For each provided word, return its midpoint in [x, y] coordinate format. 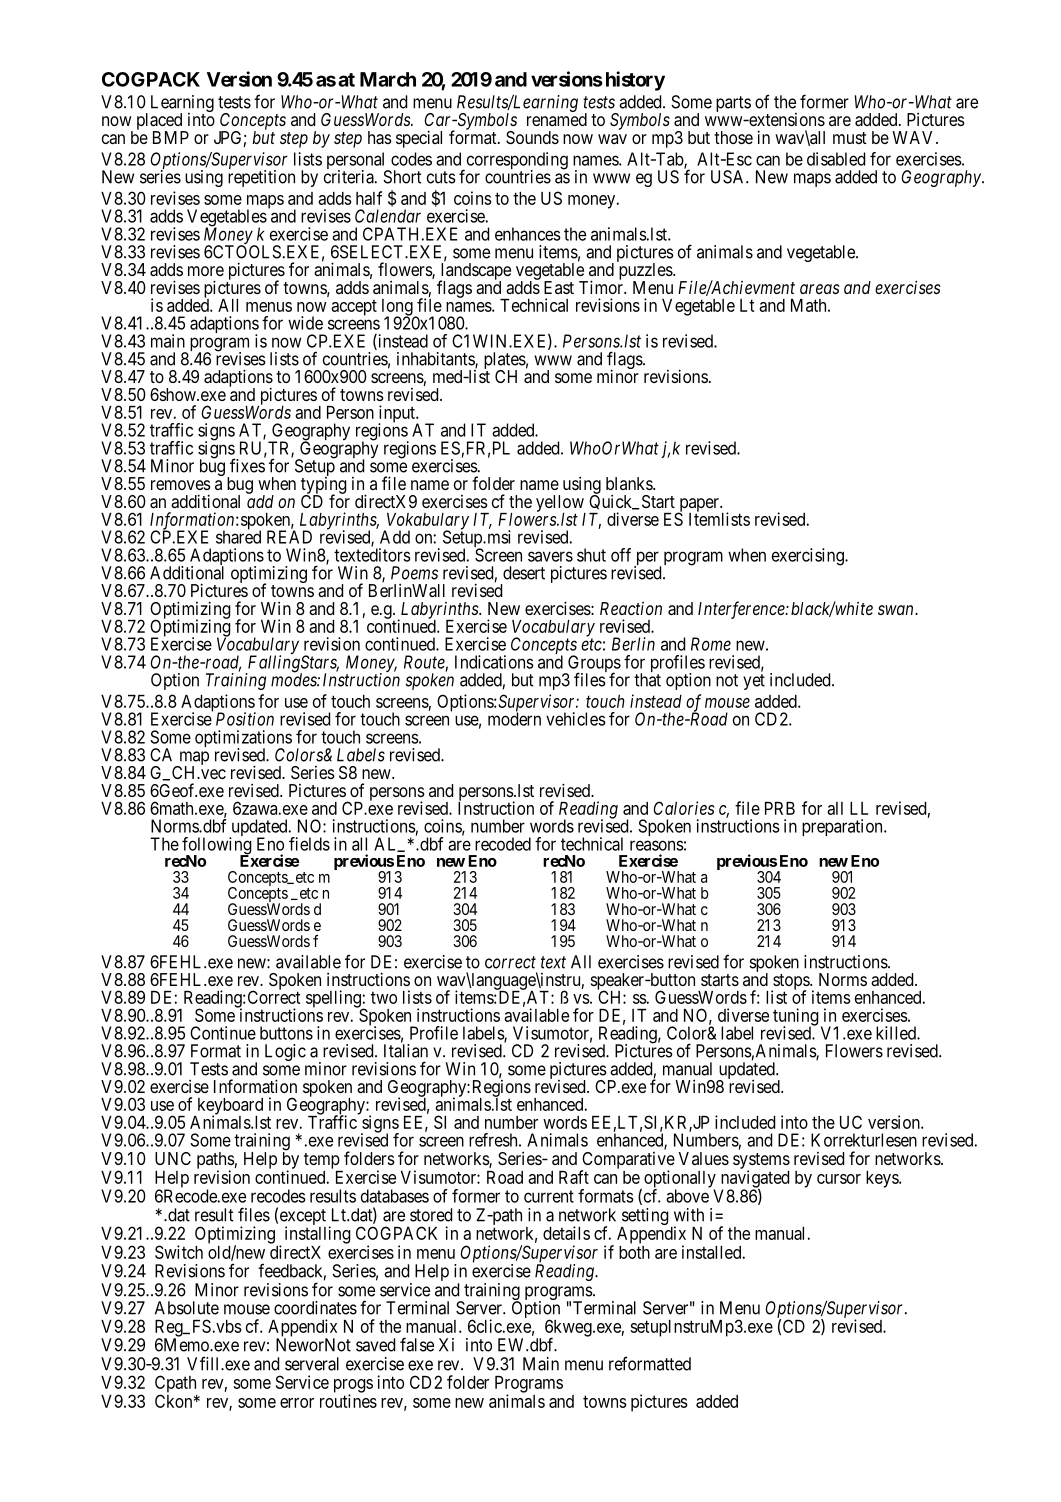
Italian [406, 1051]
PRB [780, 808]
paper [699, 506]
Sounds [532, 137]
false [417, 1344]
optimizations [243, 740]
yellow [561, 504]
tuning [796, 1018]
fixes [247, 465]
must [850, 138]
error [297, 1403]
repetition [261, 178]
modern [514, 718]
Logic [285, 1052]
